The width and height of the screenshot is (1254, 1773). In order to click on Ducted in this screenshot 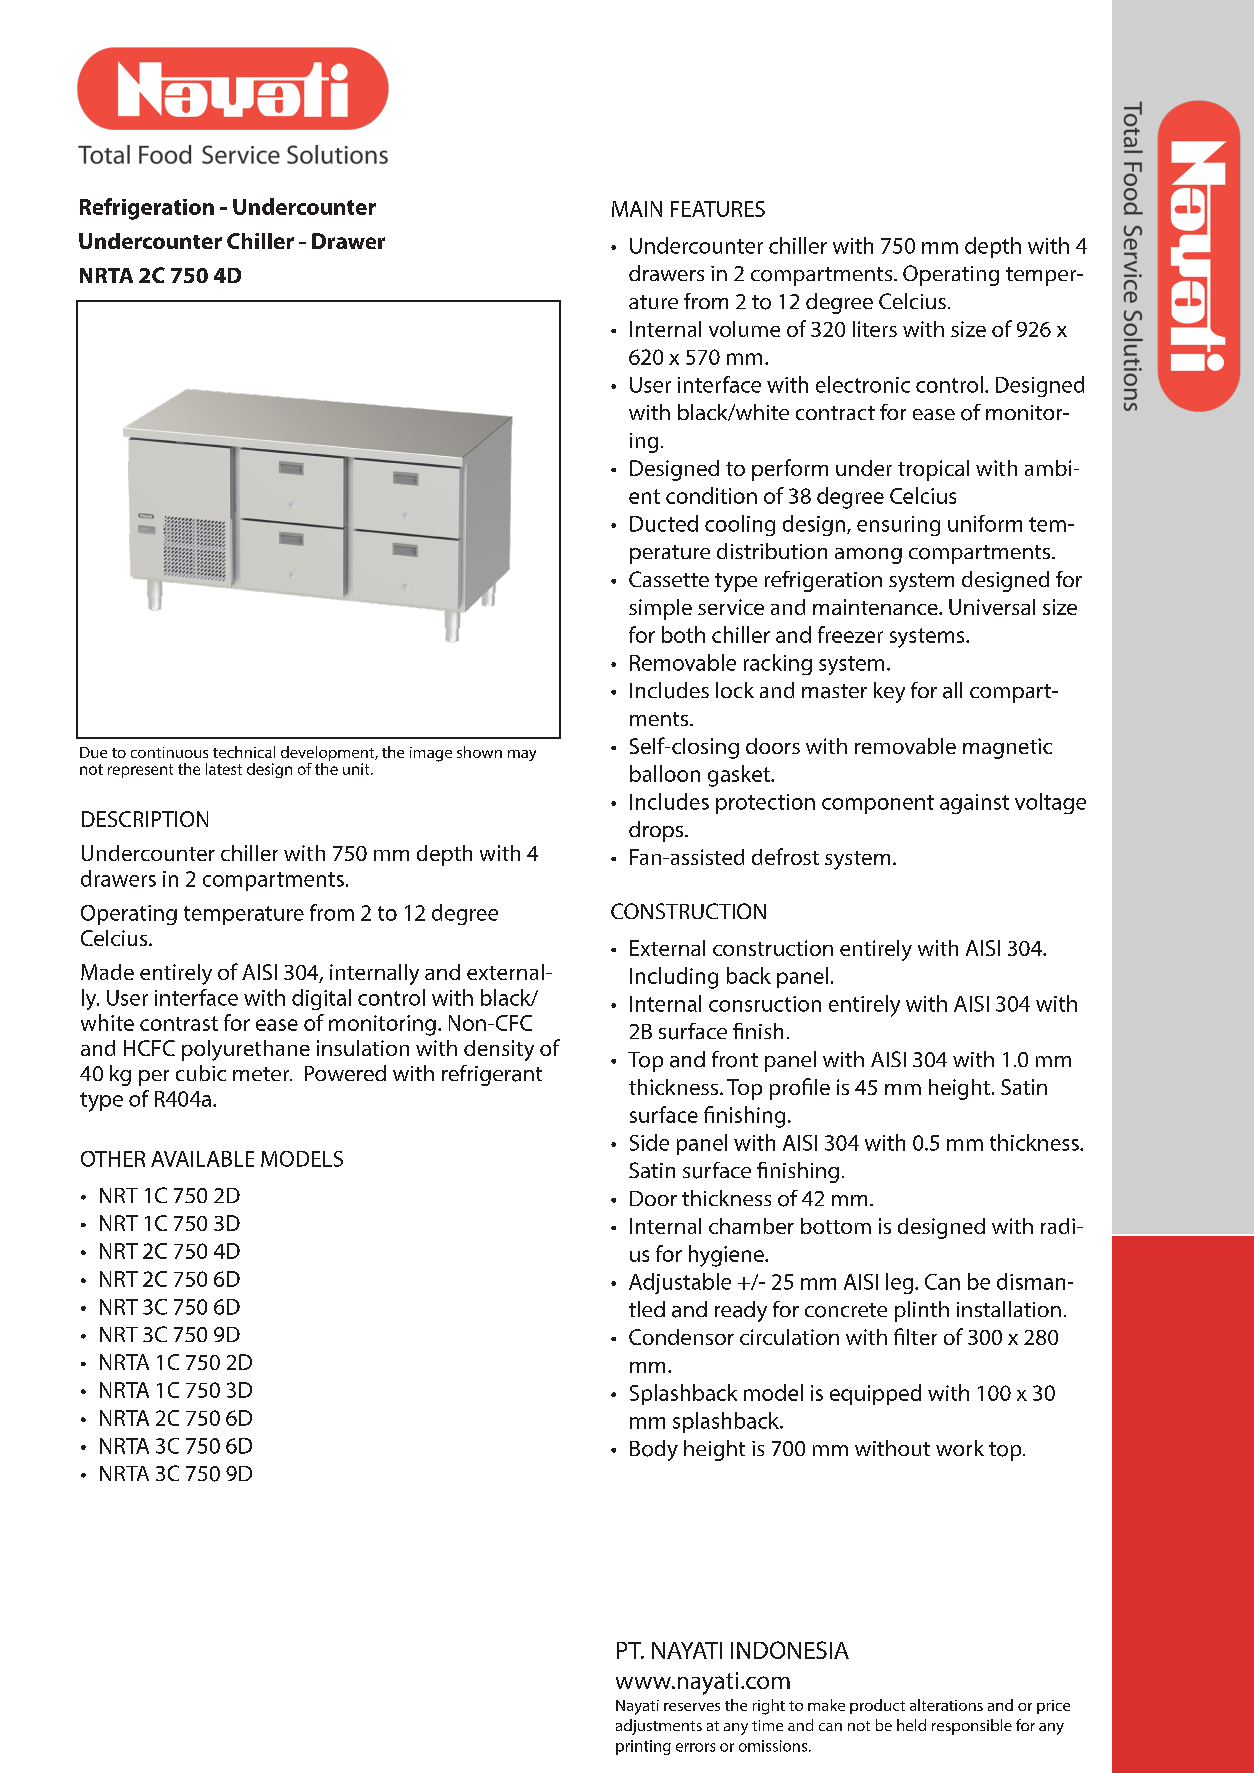, I will do `click(664, 523)`.
